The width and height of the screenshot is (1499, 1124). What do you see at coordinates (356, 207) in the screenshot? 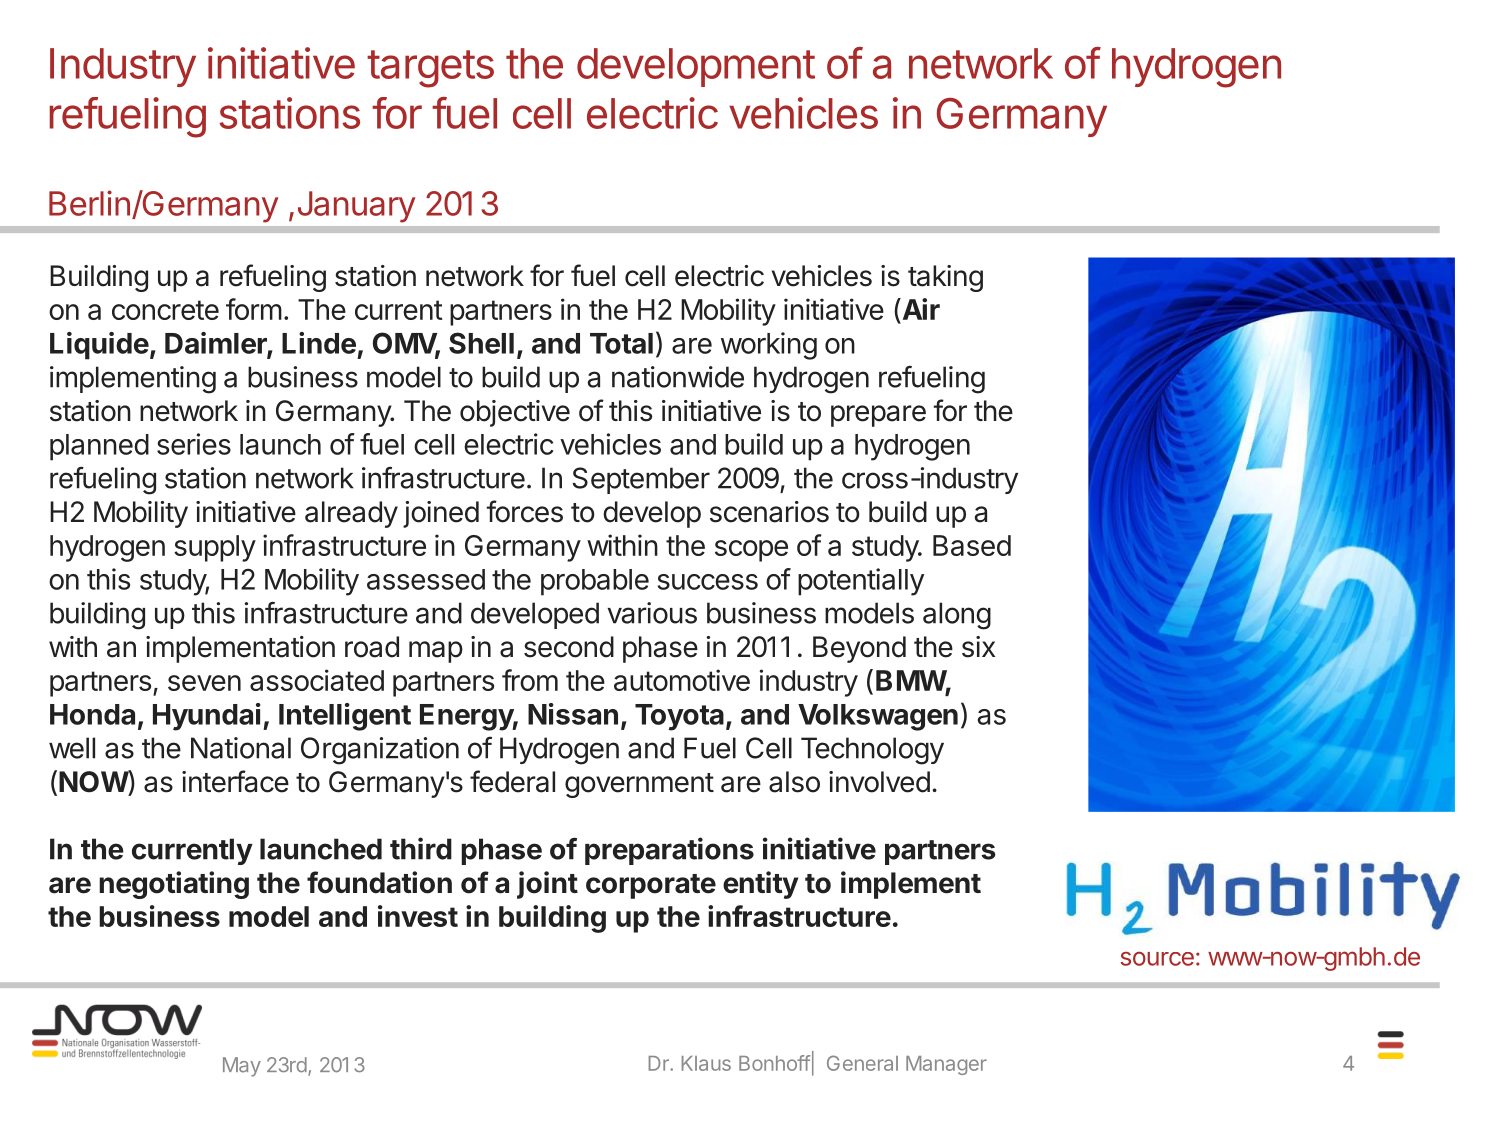
I see `January` at bounding box center [356, 207].
